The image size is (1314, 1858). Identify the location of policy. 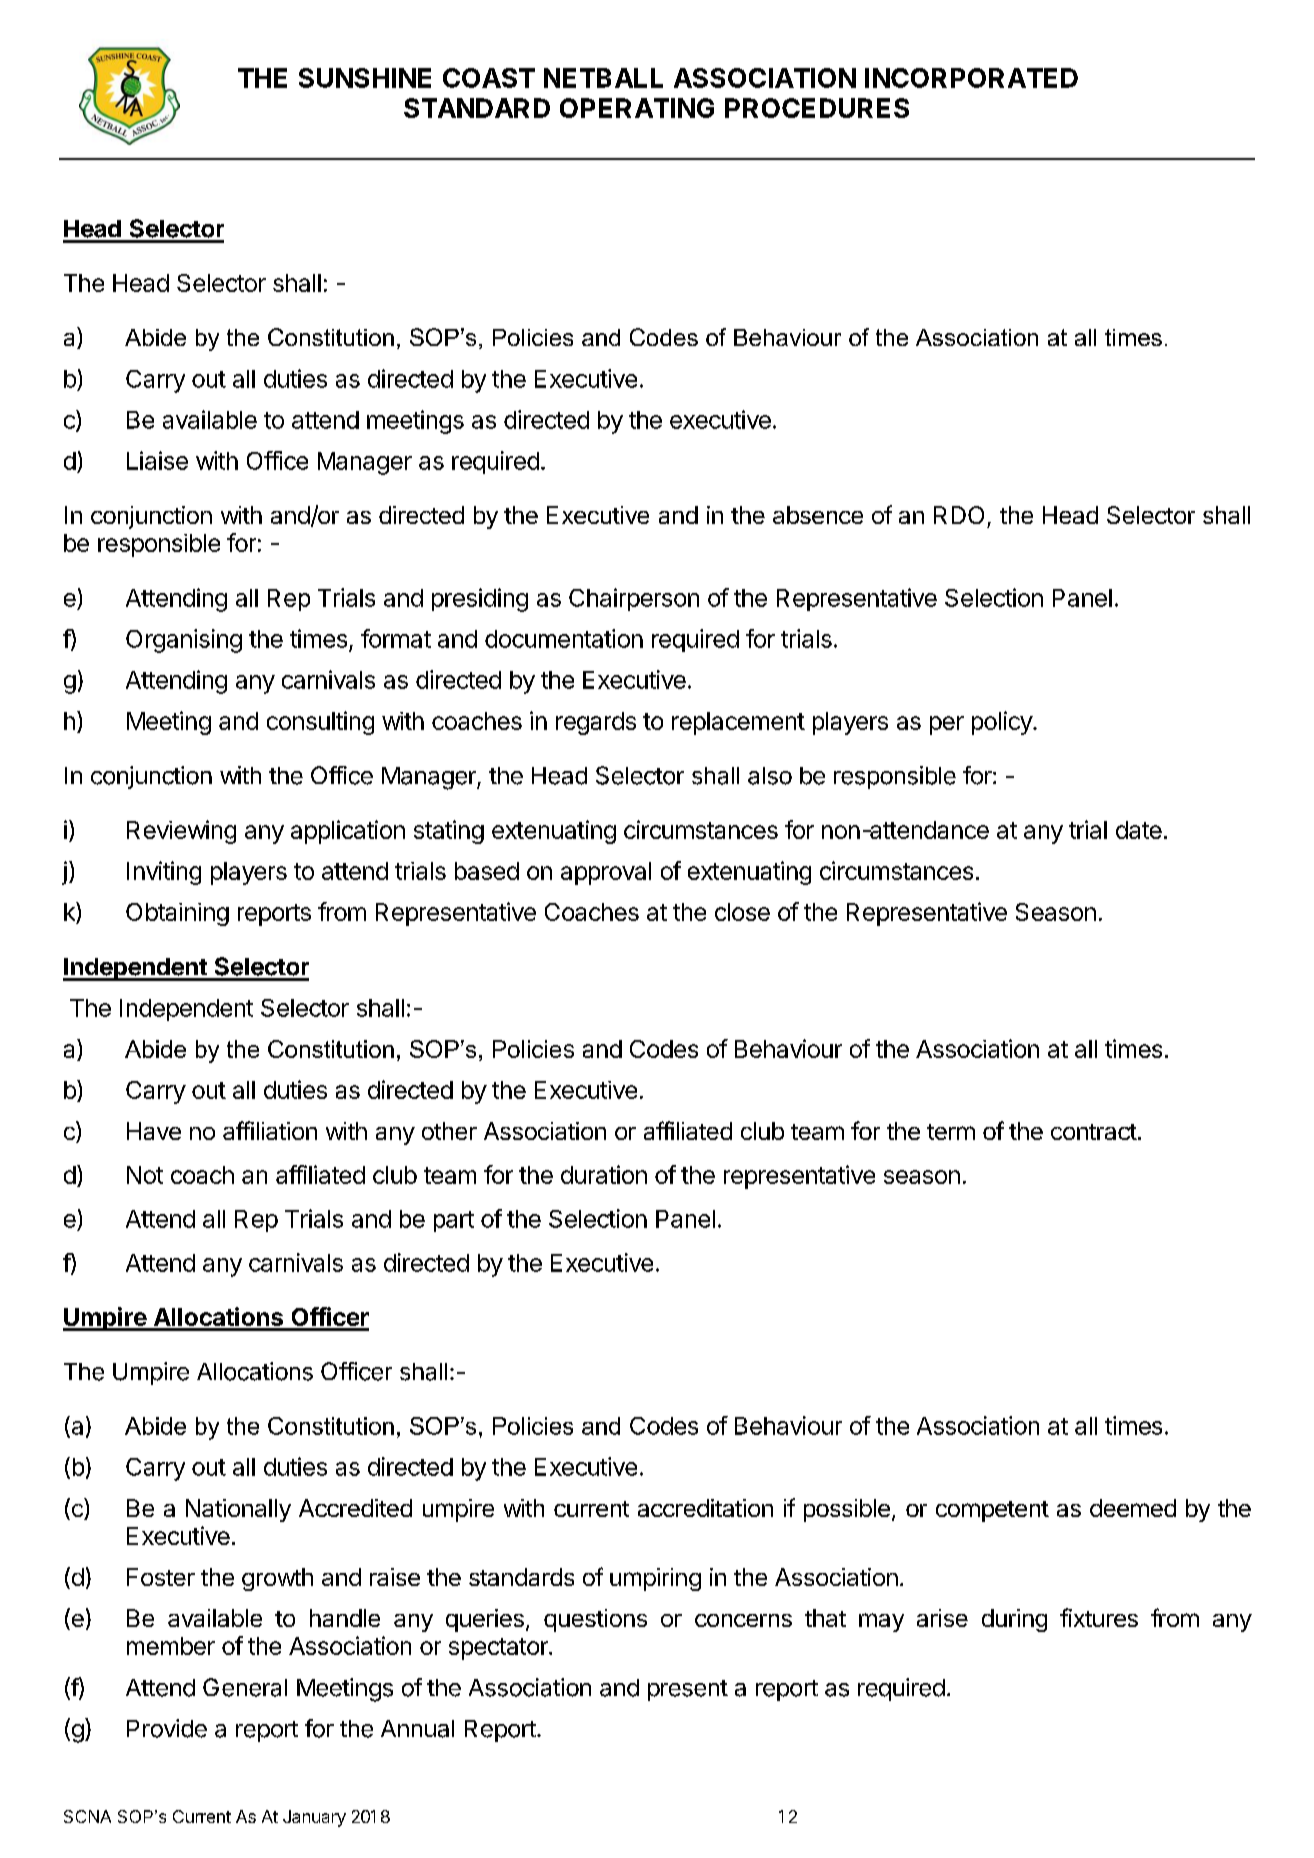
(1003, 723).
